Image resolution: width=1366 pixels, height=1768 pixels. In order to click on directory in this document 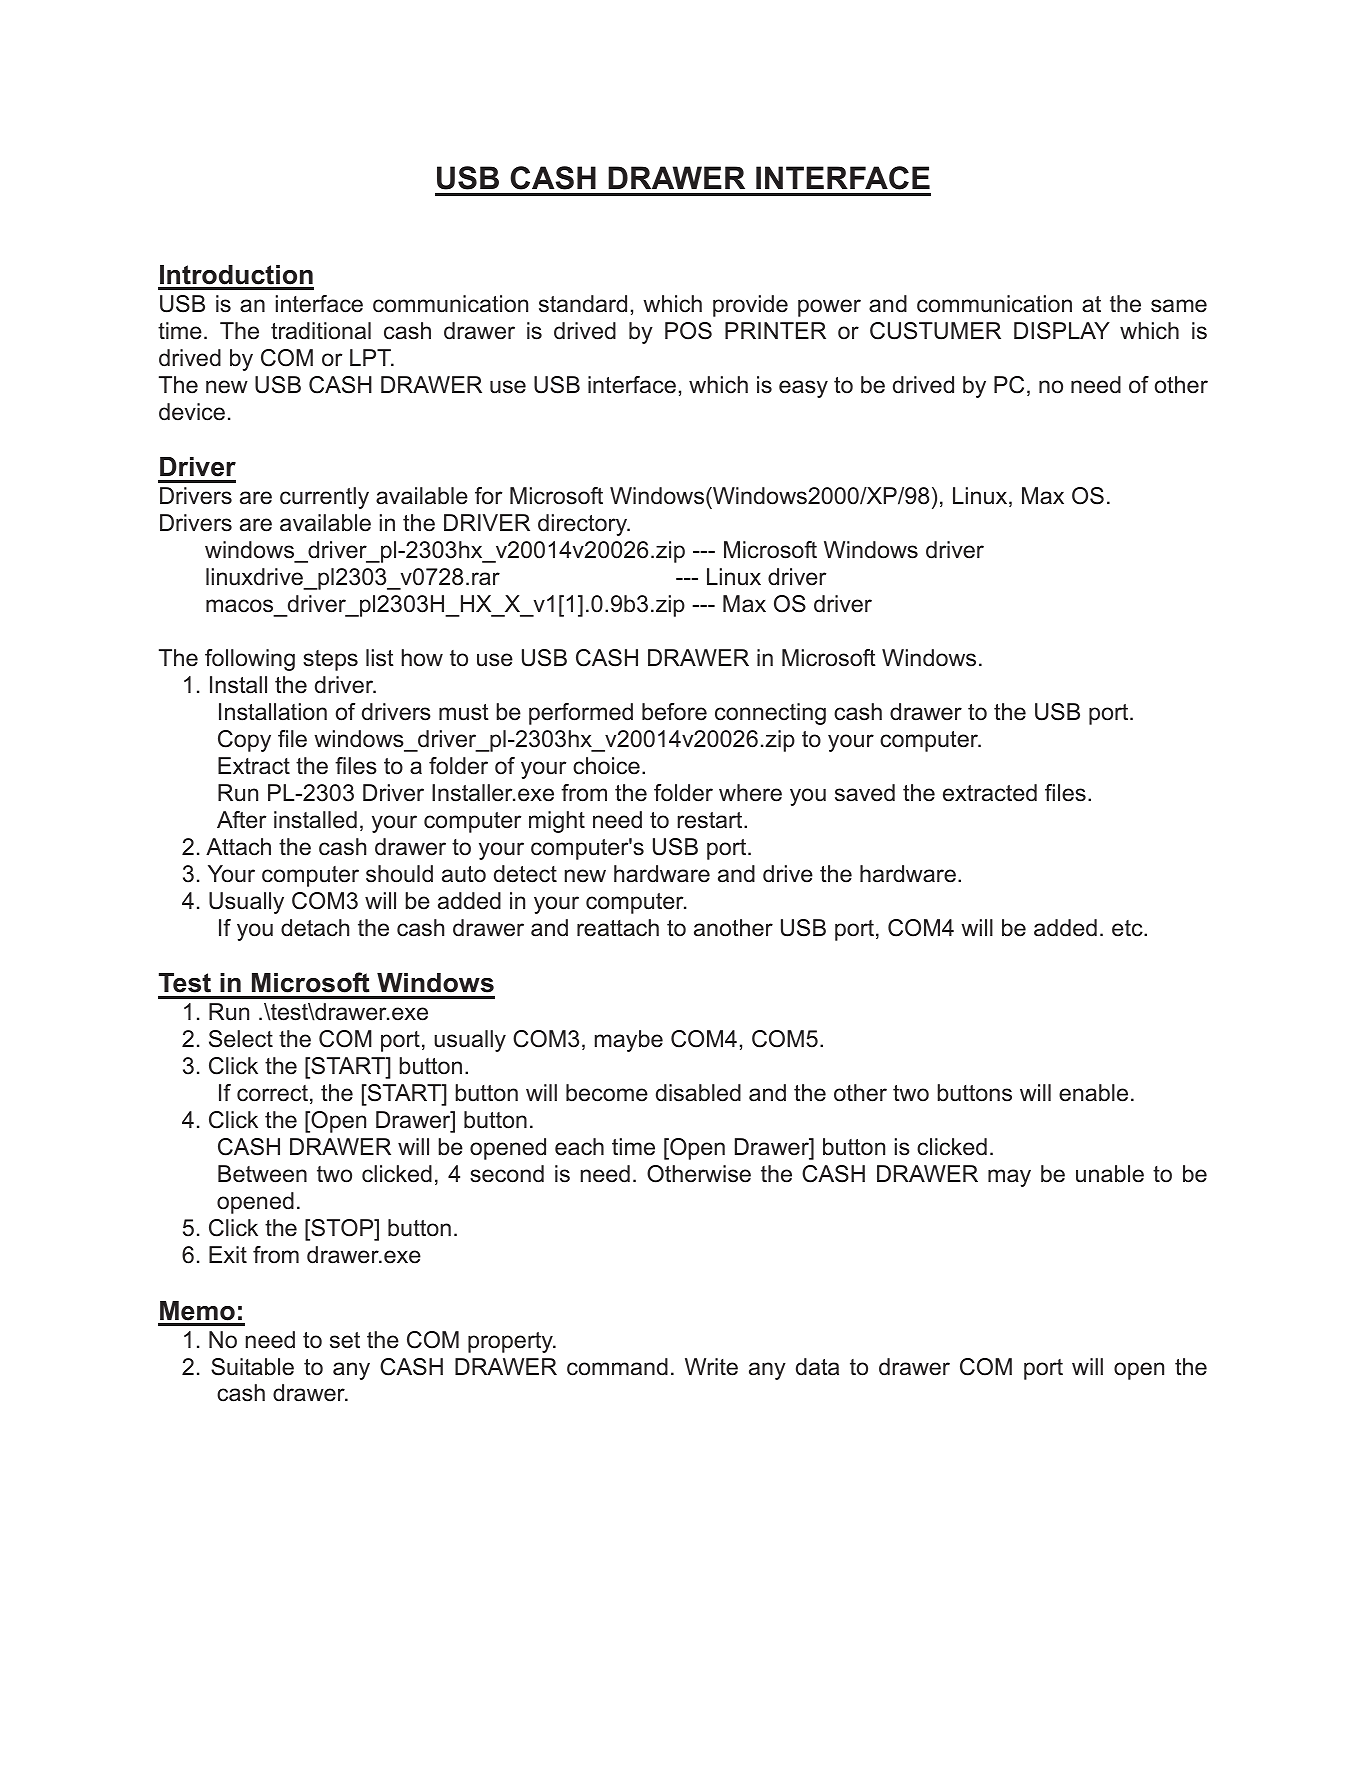, I will do `click(583, 525)`.
